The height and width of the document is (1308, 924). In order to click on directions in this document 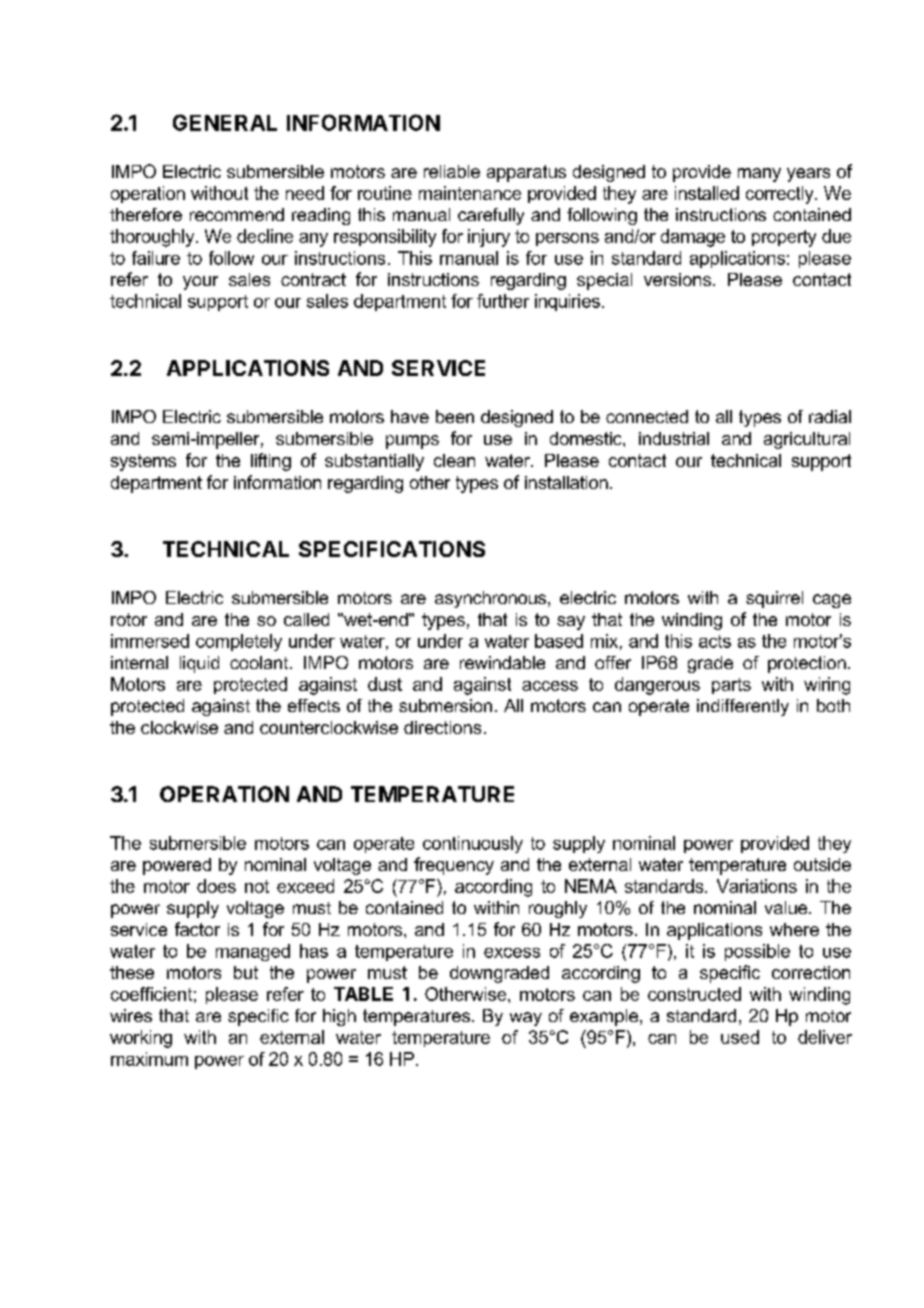, I will do `click(442, 727)`.
